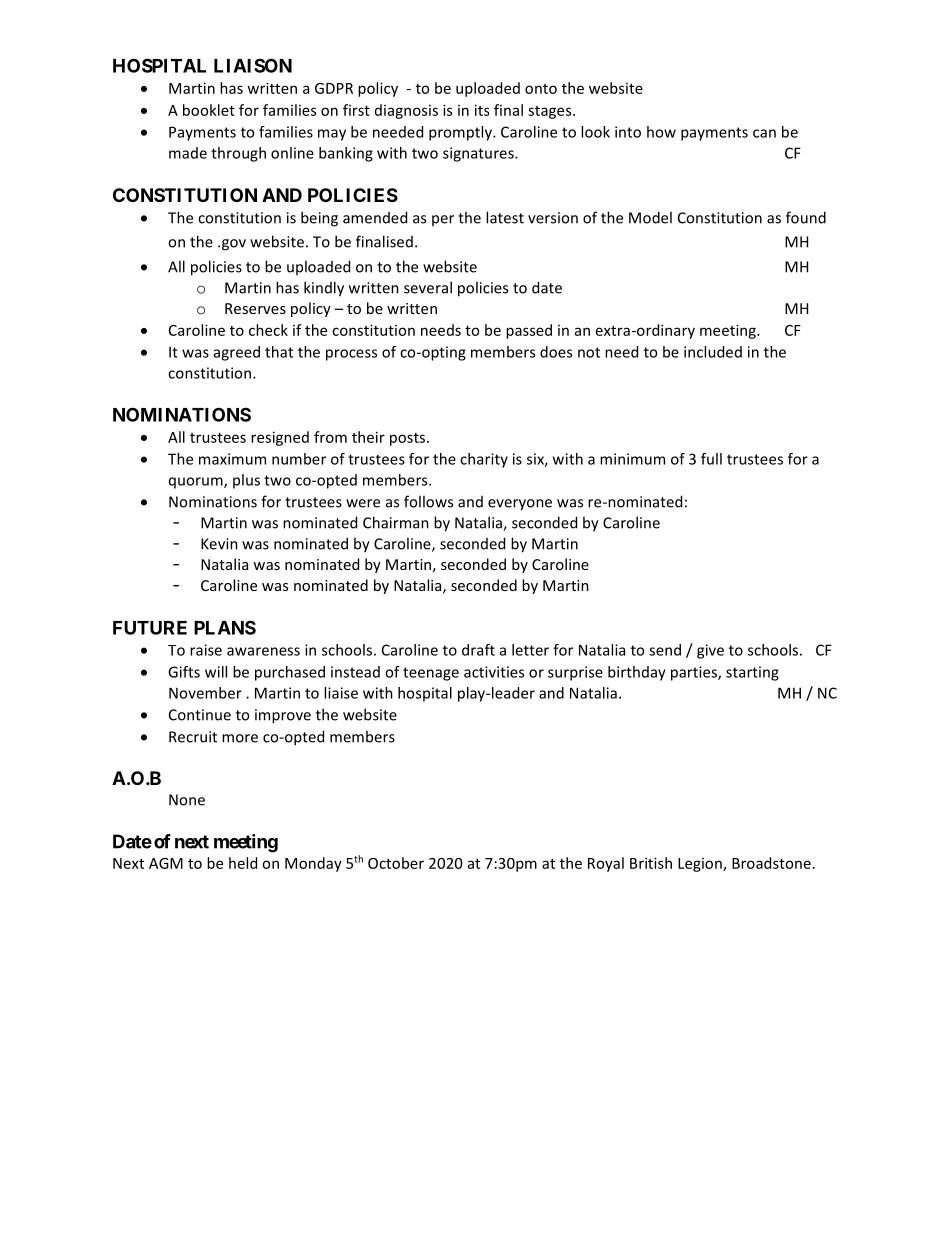 The height and width of the page is (1233, 952). I want to click on can, so click(764, 133).
